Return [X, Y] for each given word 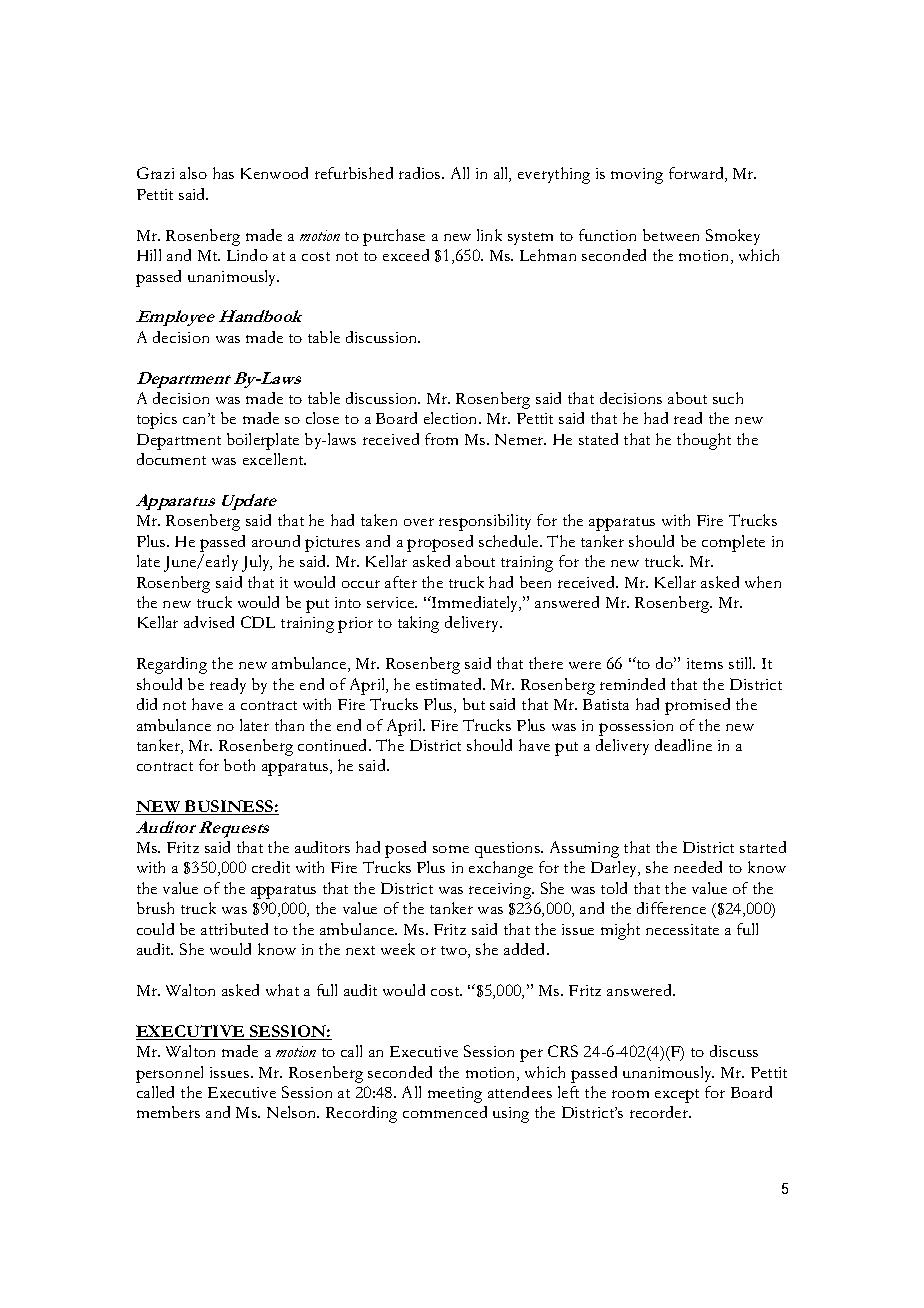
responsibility [485, 522]
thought [704, 441]
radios [421, 173]
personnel [169, 1074]
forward [697, 174]
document [171, 459]
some [451, 849]
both [239, 765]
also [193, 173]
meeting [455, 1095]
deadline [683, 745]
